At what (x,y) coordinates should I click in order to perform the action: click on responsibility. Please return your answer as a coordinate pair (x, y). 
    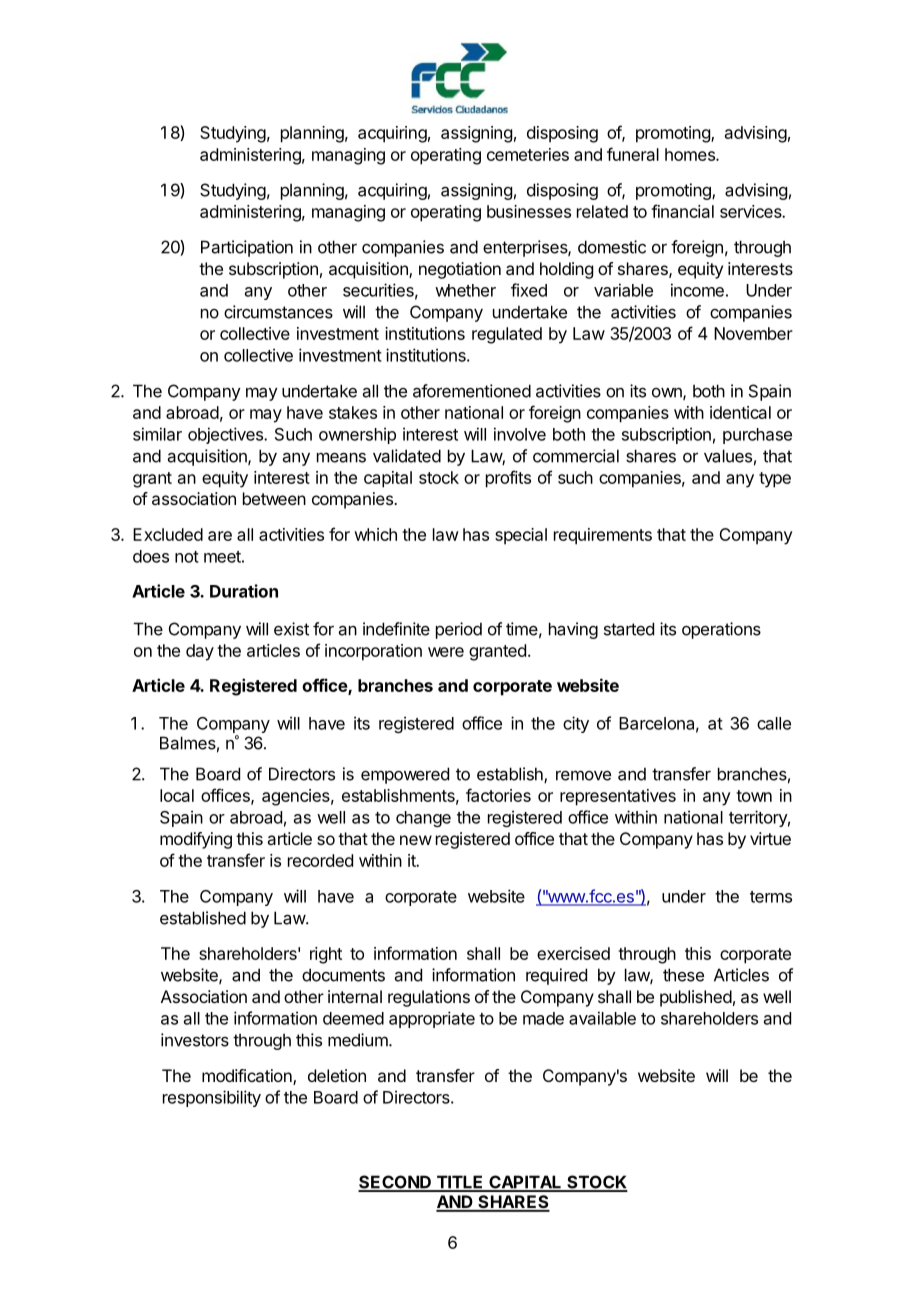
    Looking at the image, I should click on (212, 1098).
